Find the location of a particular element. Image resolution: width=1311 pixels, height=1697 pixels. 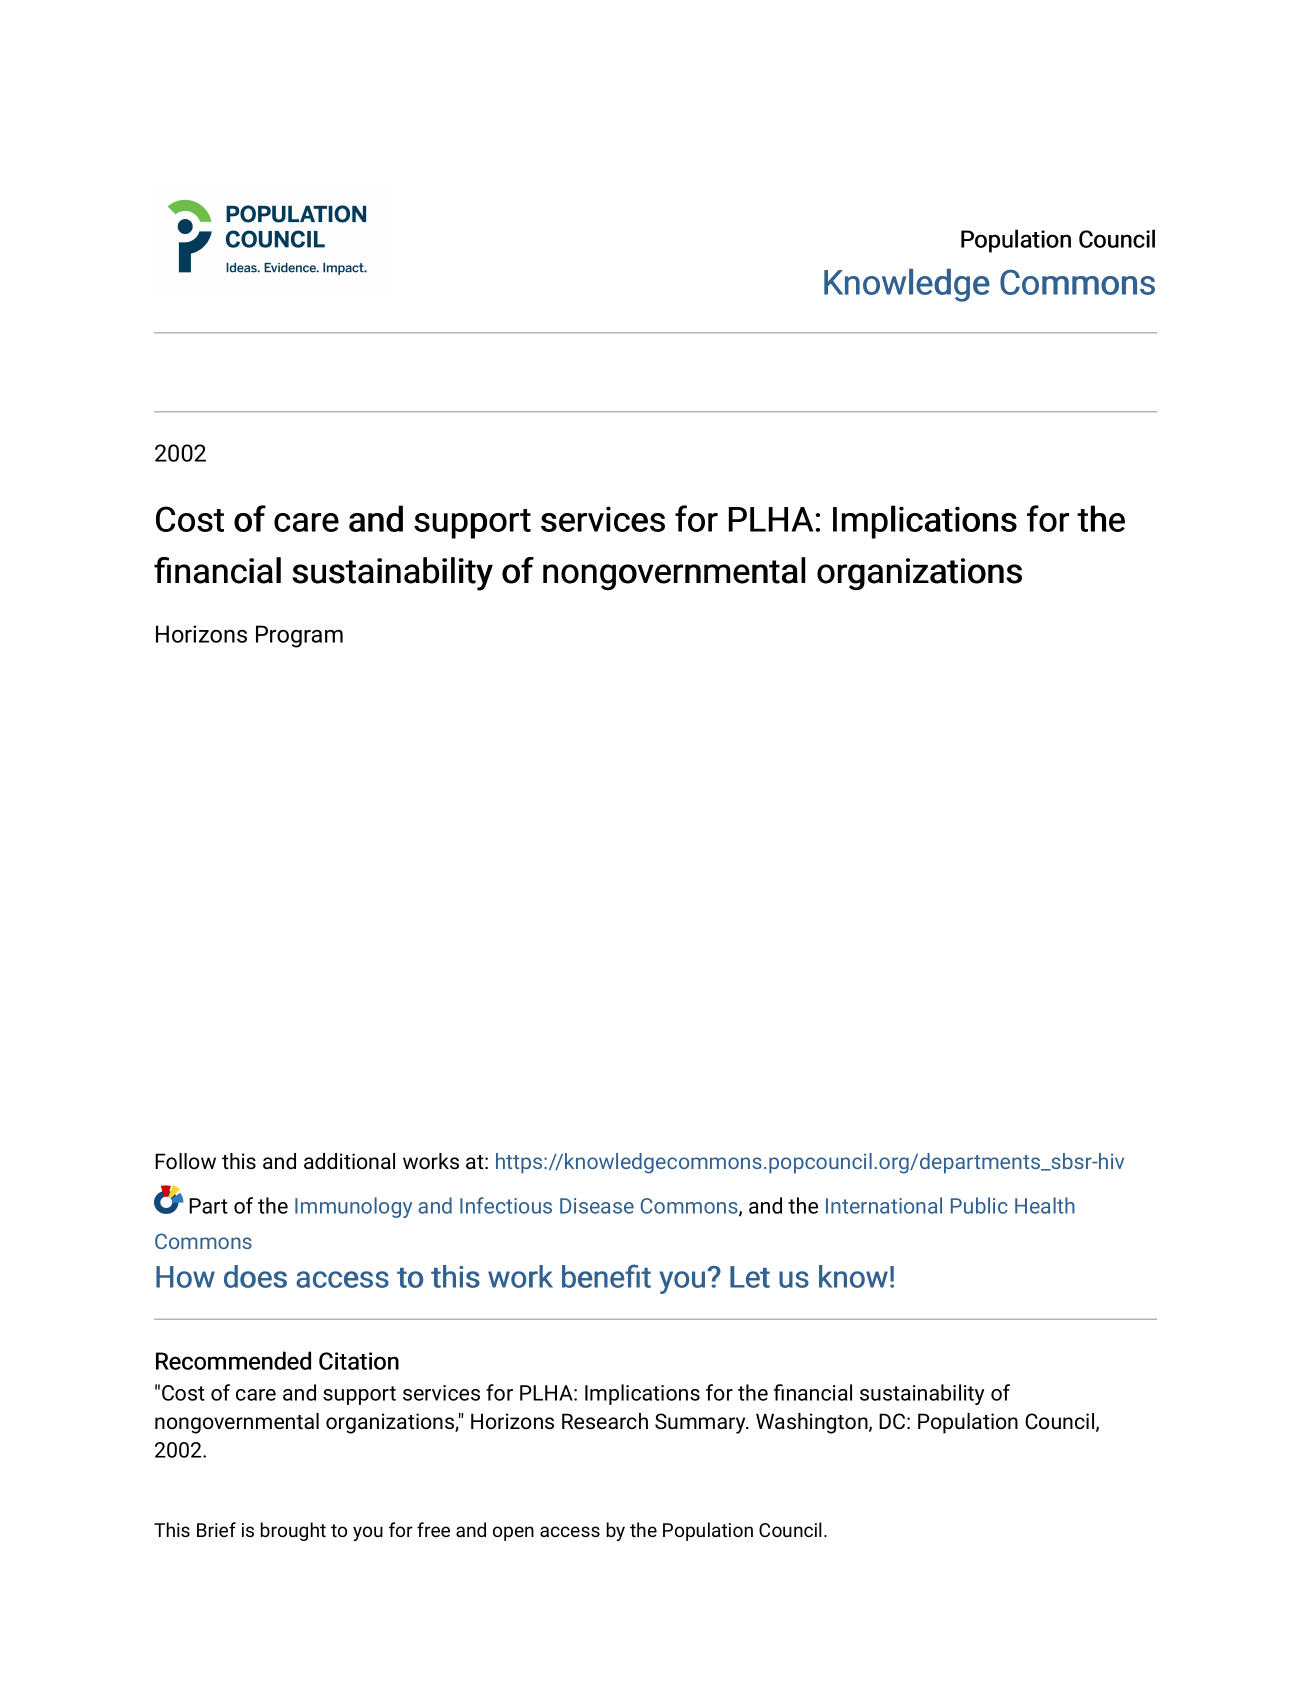

additional is located at coordinates (349, 1161).
